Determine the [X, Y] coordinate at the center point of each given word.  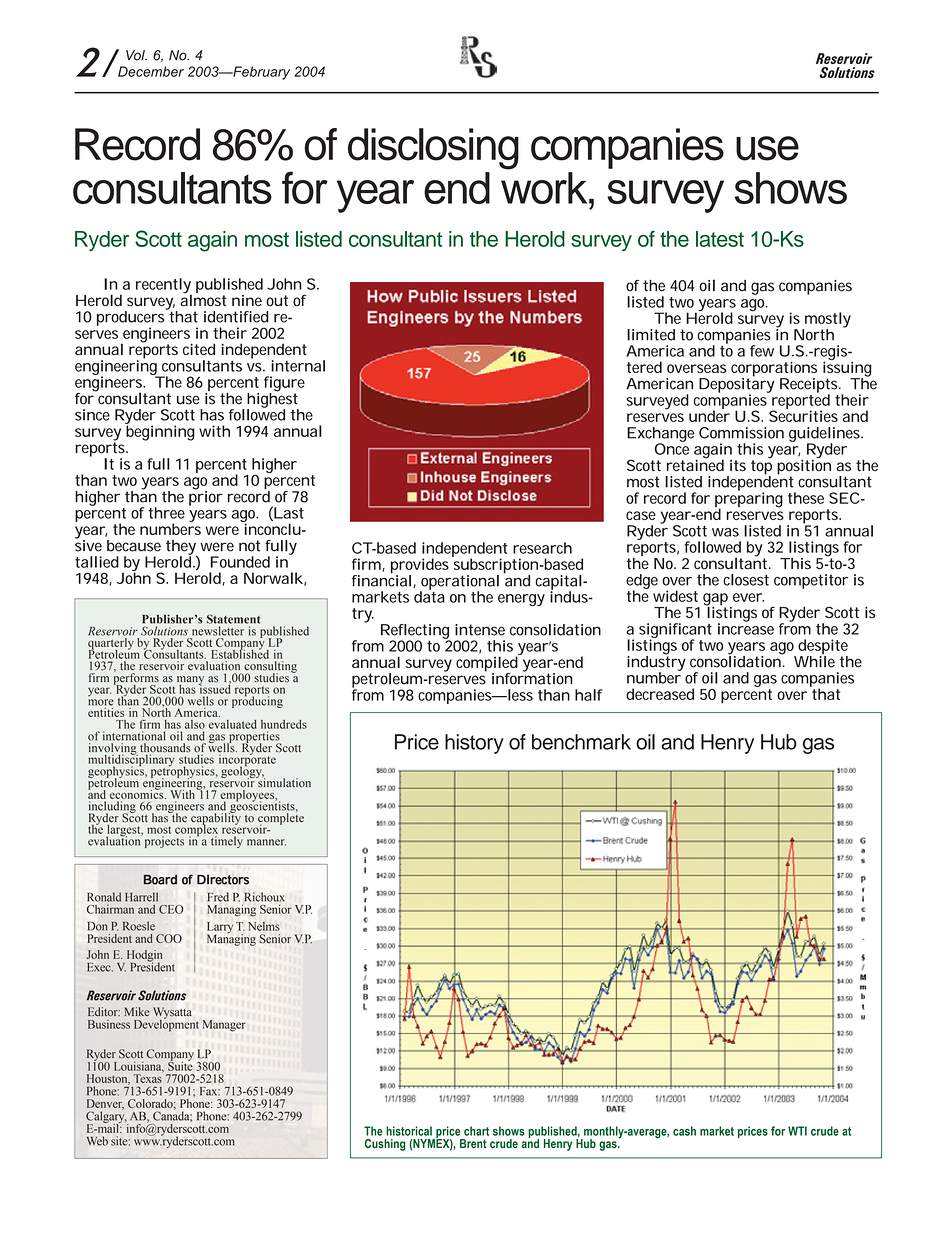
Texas [148, 1077]
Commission [741, 433]
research [542, 548]
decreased [660, 694]
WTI [797, 1131]
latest [720, 239]
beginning [160, 432]
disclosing [433, 149]
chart [476, 1131]
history [474, 744]
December [151, 71]
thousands [165, 749]
